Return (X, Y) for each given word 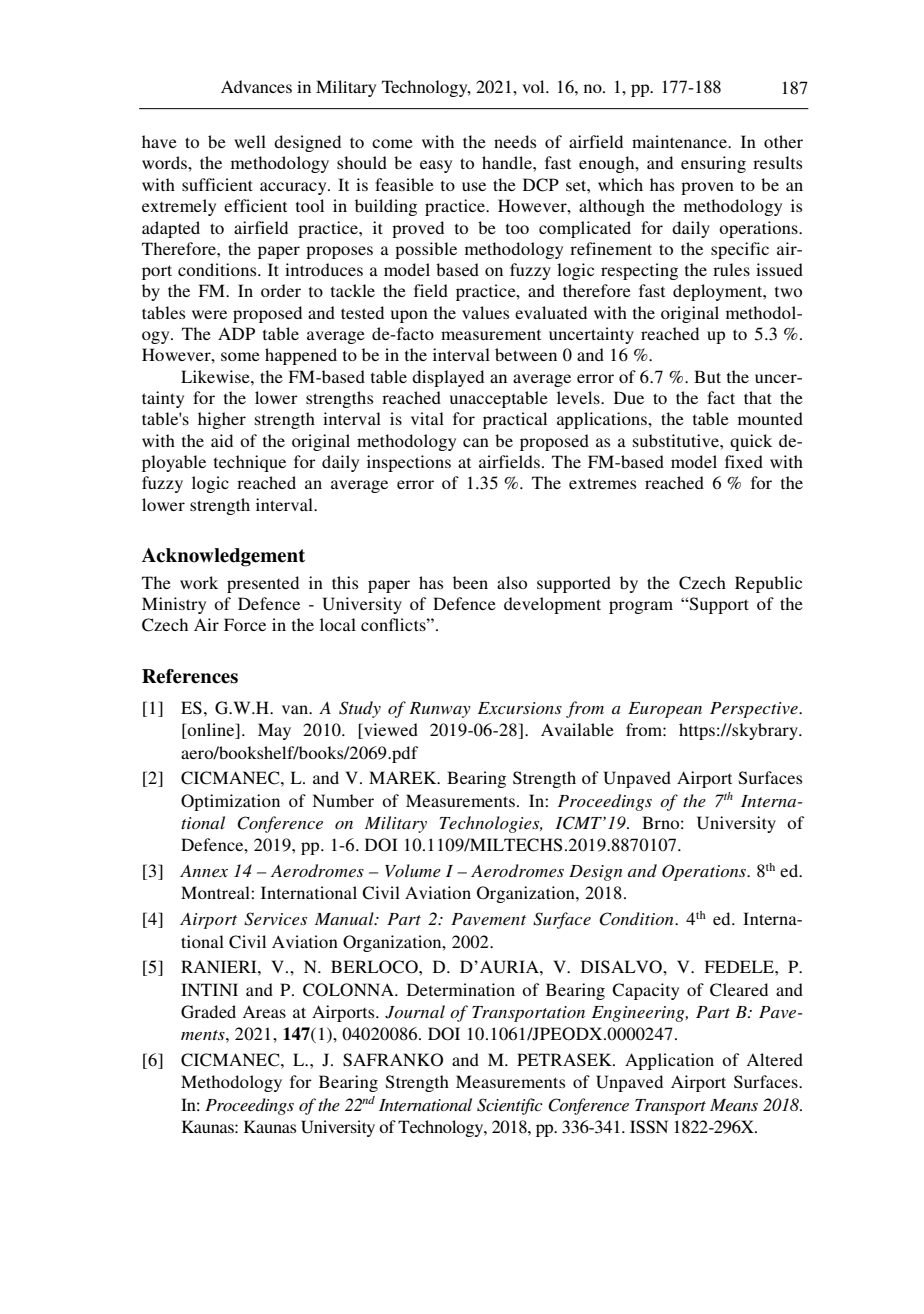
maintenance (680, 141)
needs (515, 141)
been (470, 582)
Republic (768, 584)
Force (245, 624)
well (250, 141)
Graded (208, 1012)
